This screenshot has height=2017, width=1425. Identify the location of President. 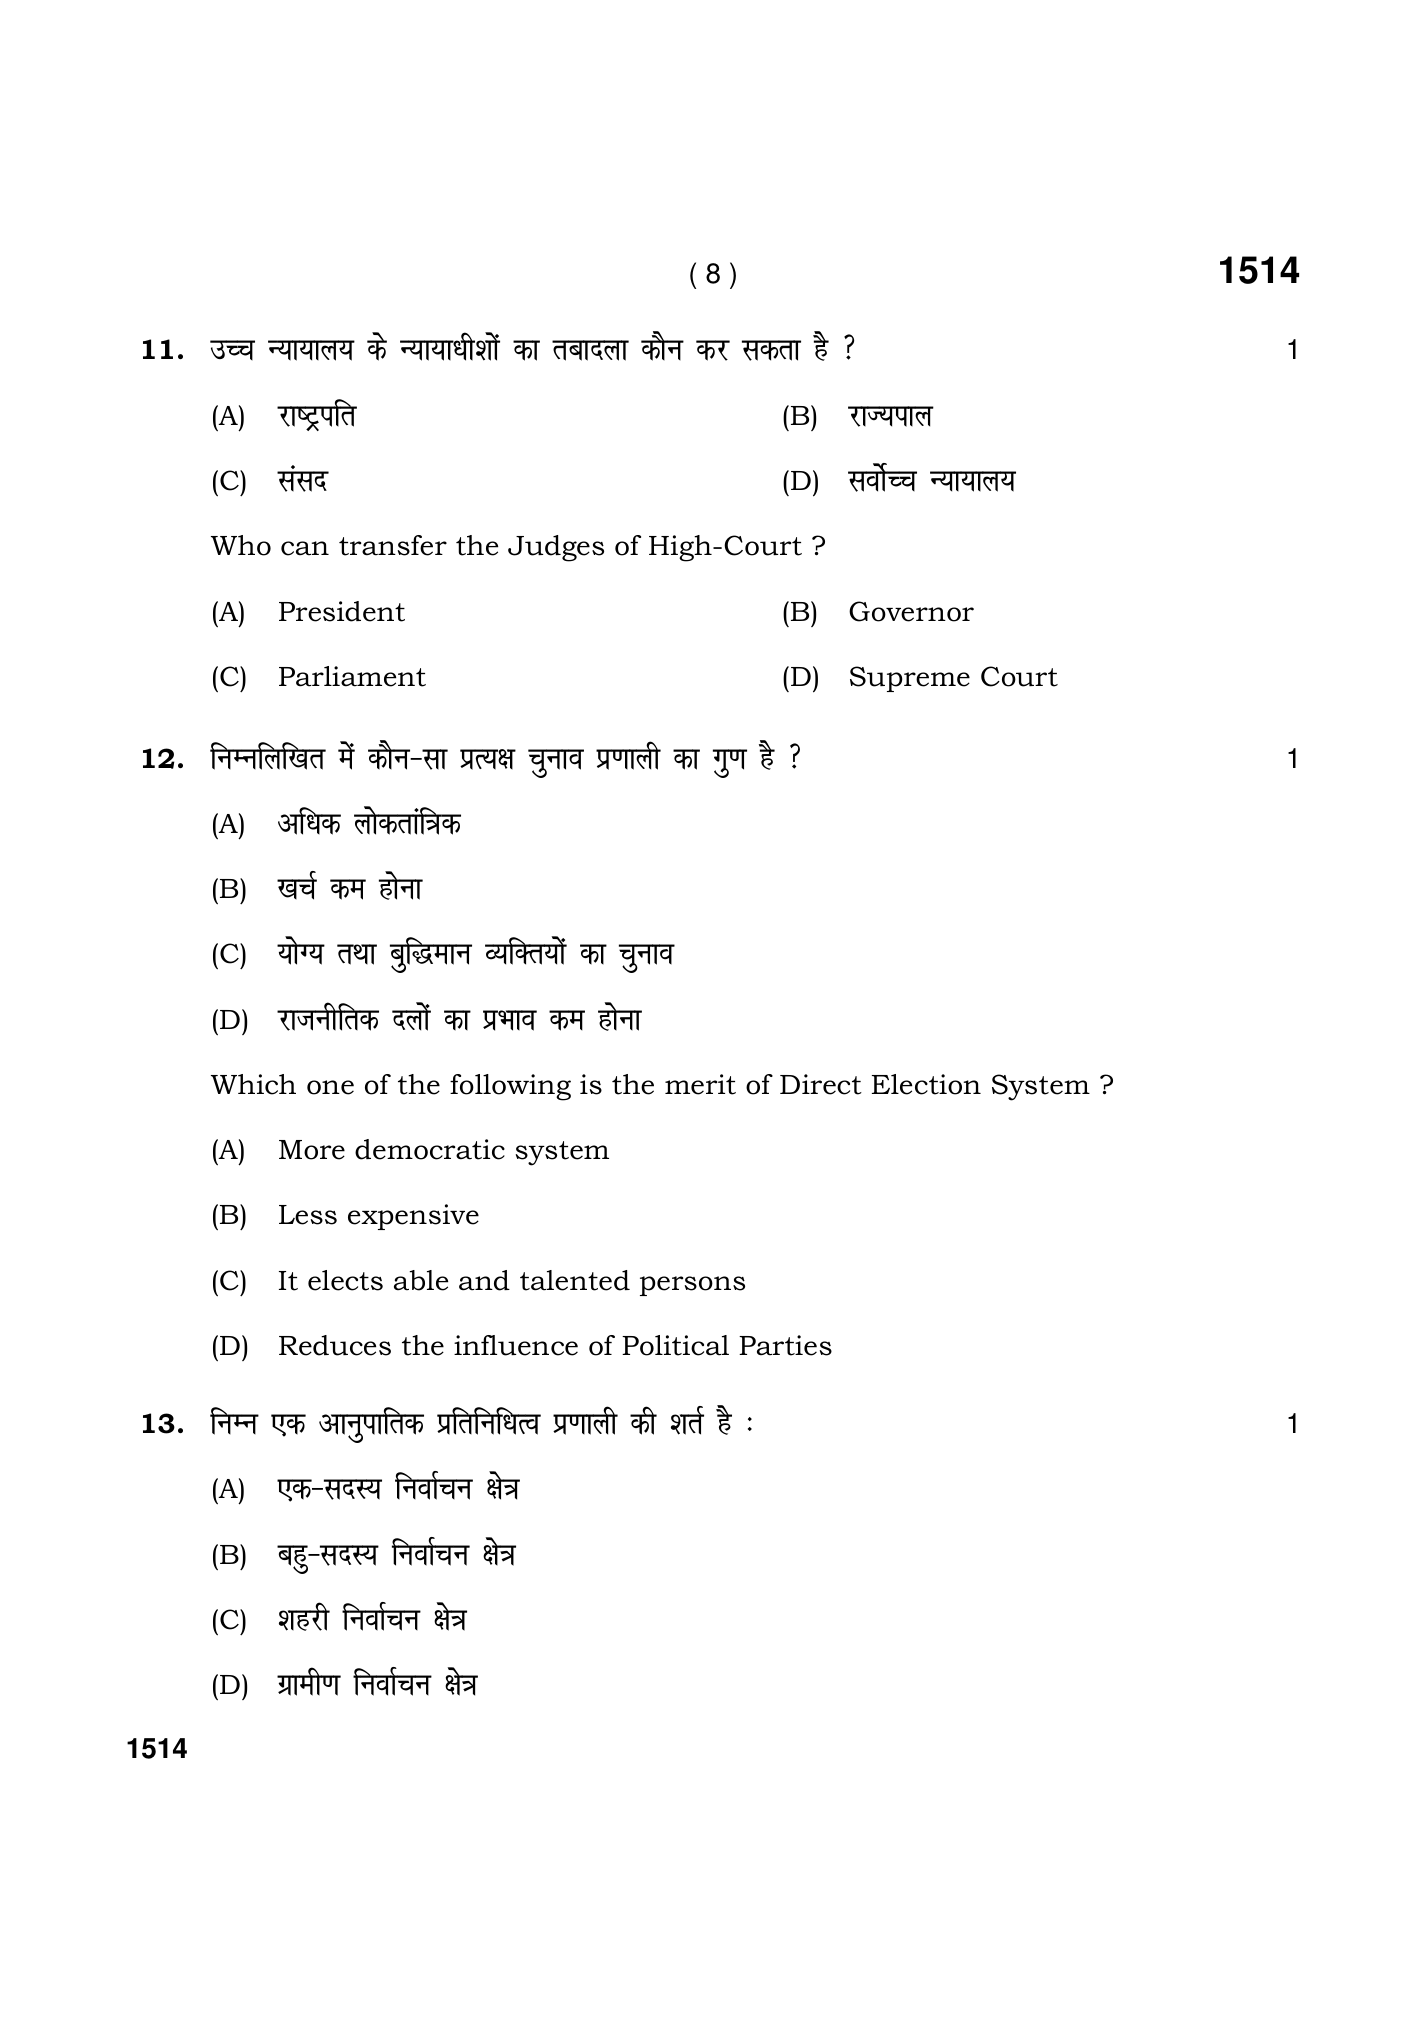
(342, 611).
